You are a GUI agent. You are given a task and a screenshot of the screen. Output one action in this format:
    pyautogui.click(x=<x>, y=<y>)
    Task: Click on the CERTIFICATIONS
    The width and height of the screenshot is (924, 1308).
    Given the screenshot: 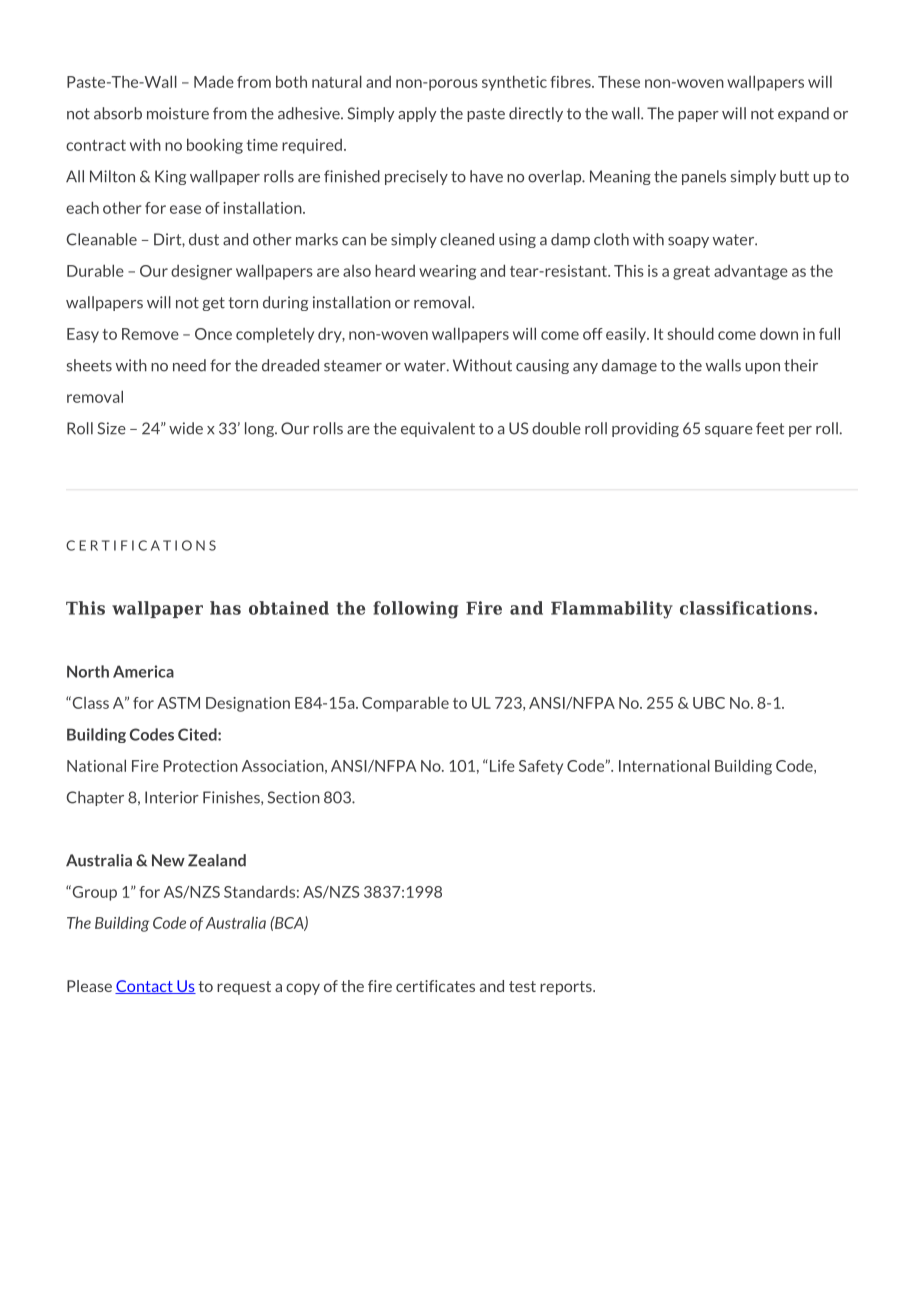 What is the action you would take?
    pyautogui.click(x=141, y=545)
